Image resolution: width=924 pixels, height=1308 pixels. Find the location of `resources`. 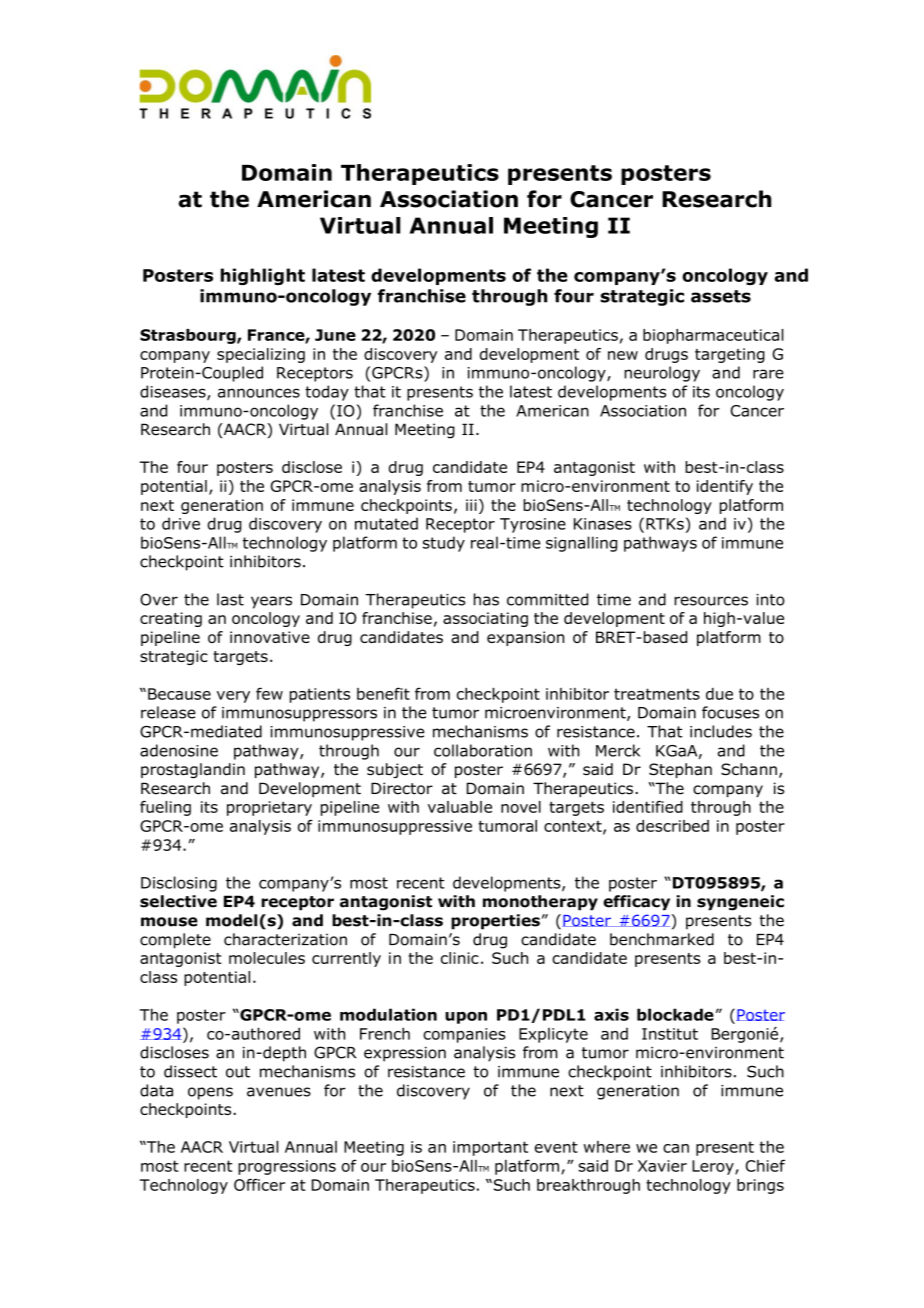

resources is located at coordinates (711, 601).
